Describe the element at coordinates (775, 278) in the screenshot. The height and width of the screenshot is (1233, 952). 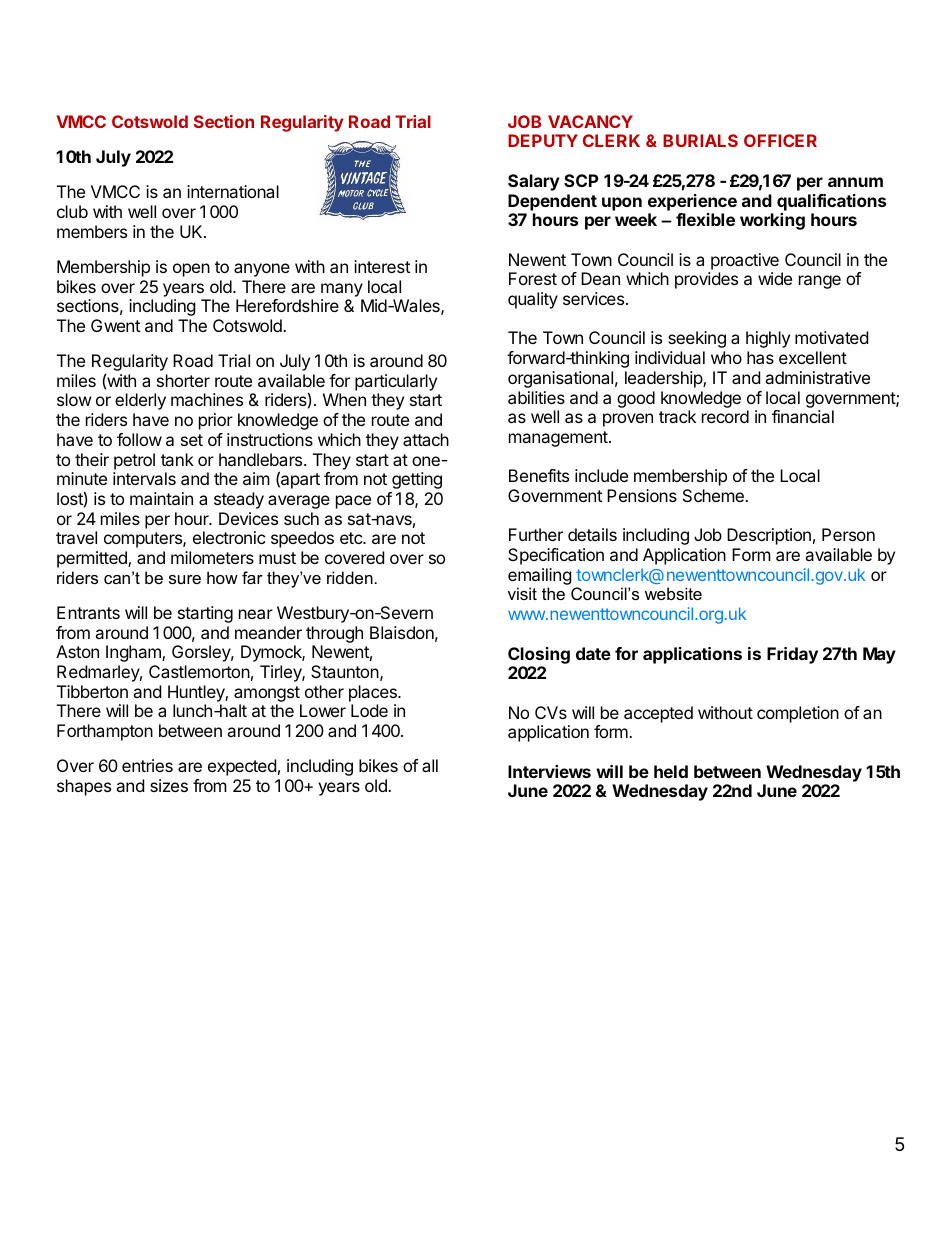
I see `wide` at that location.
